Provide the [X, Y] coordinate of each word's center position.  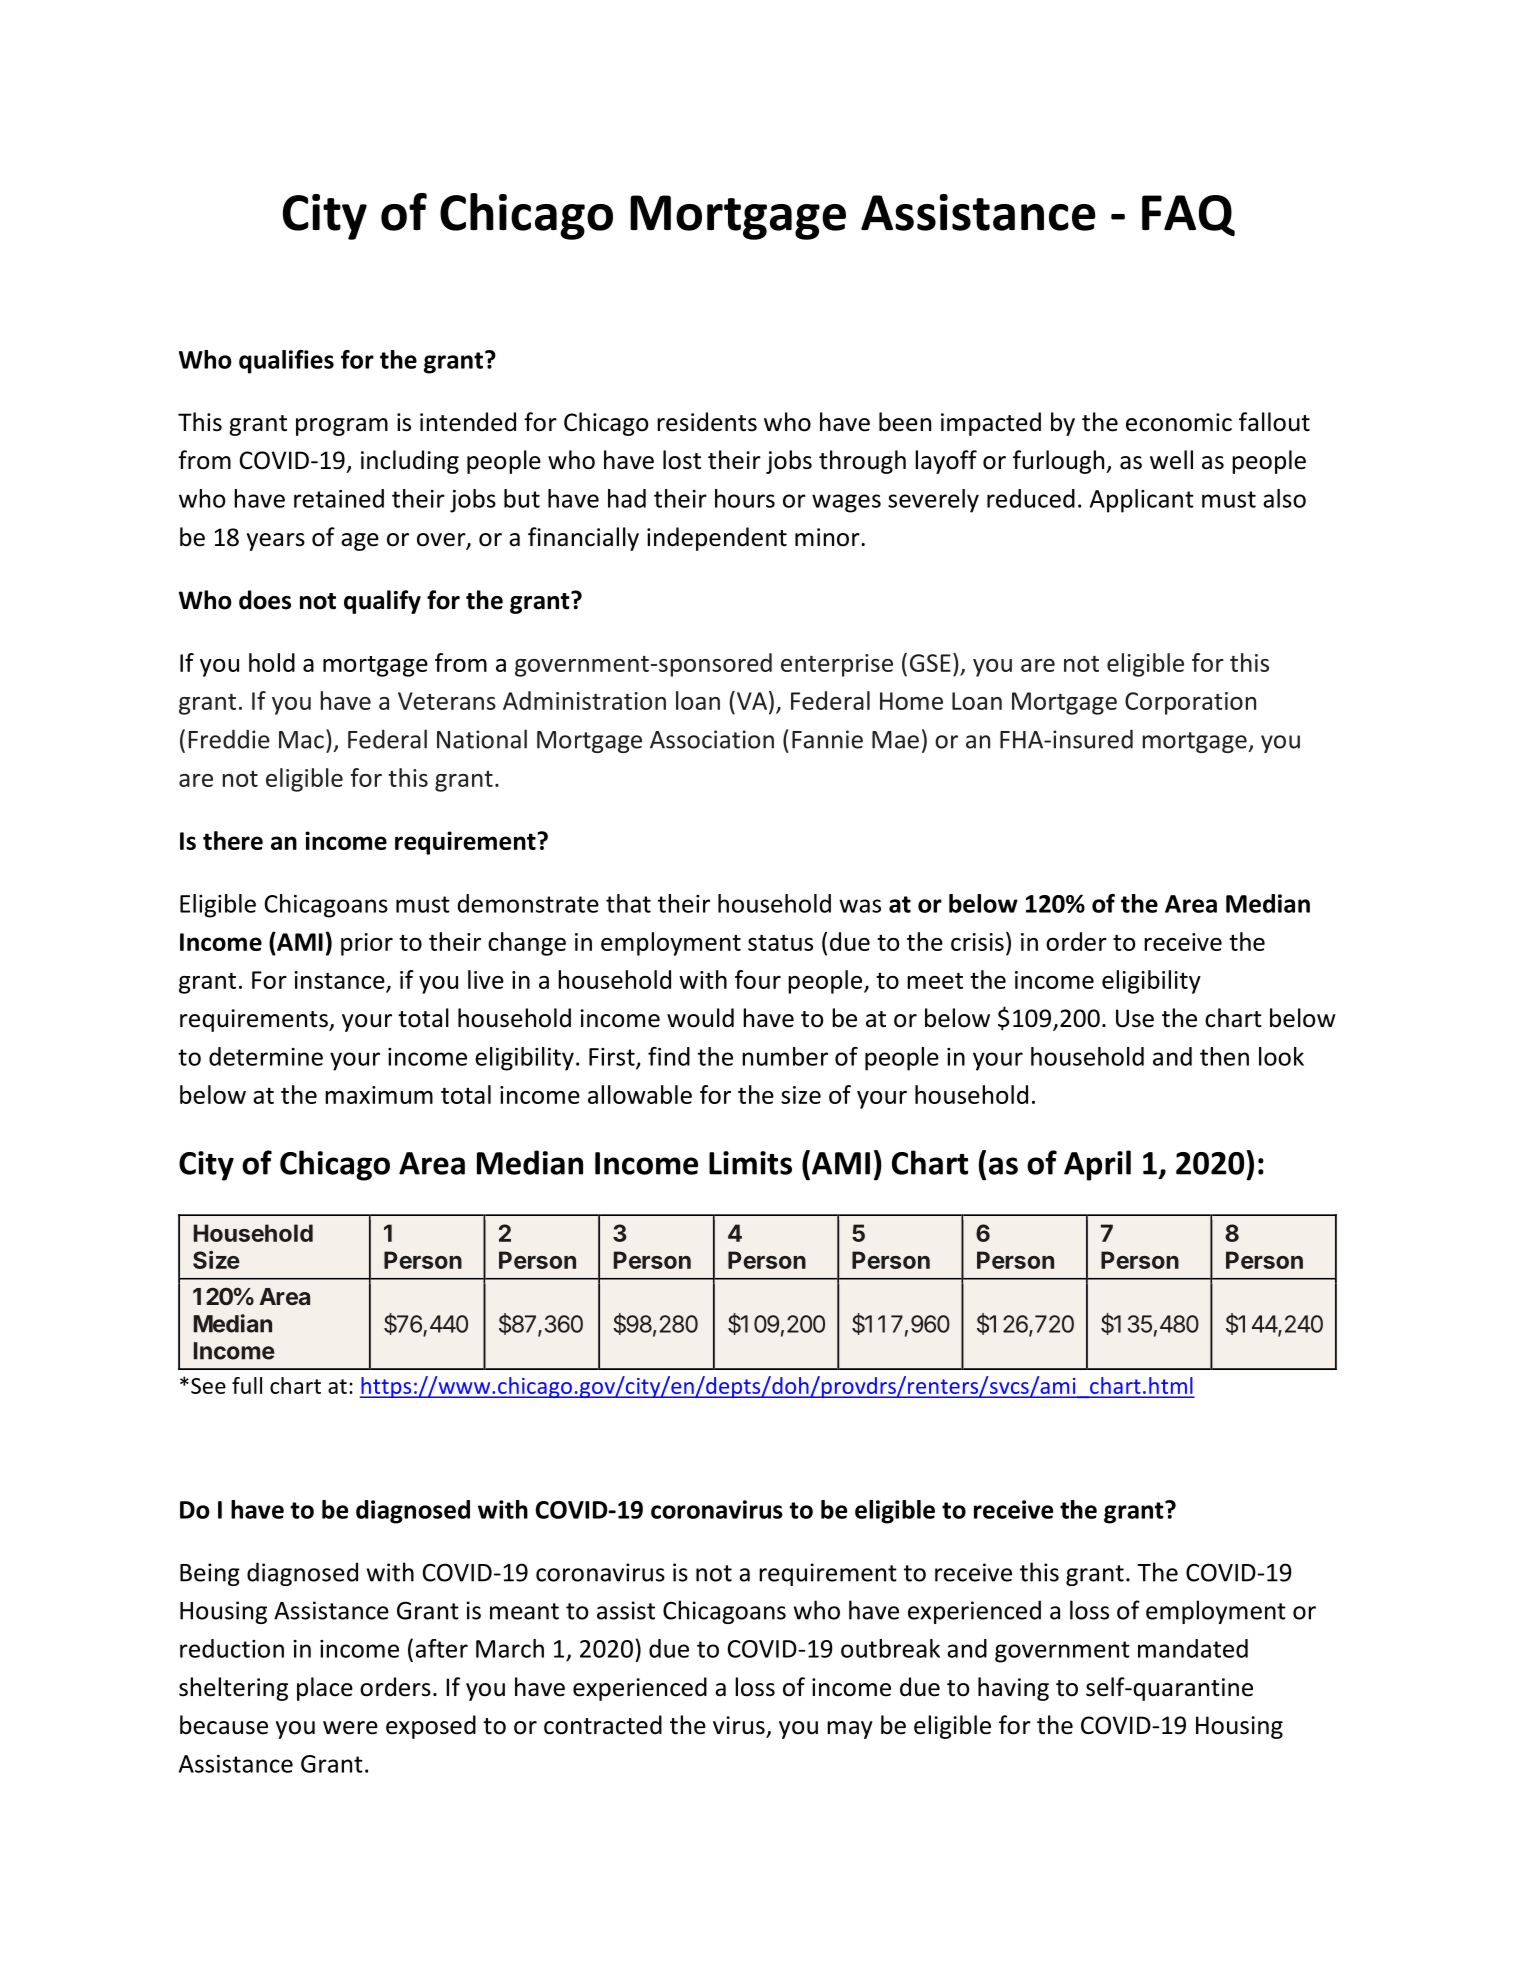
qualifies [286, 362]
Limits [750, 1163]
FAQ [1188, 215]
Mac [301, 740]
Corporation [1190, 703]
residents [707, 422]
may [850, 1730]
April [1097, 1165]
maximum [379, 1095]
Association [712, 739]
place [325, 1689]
